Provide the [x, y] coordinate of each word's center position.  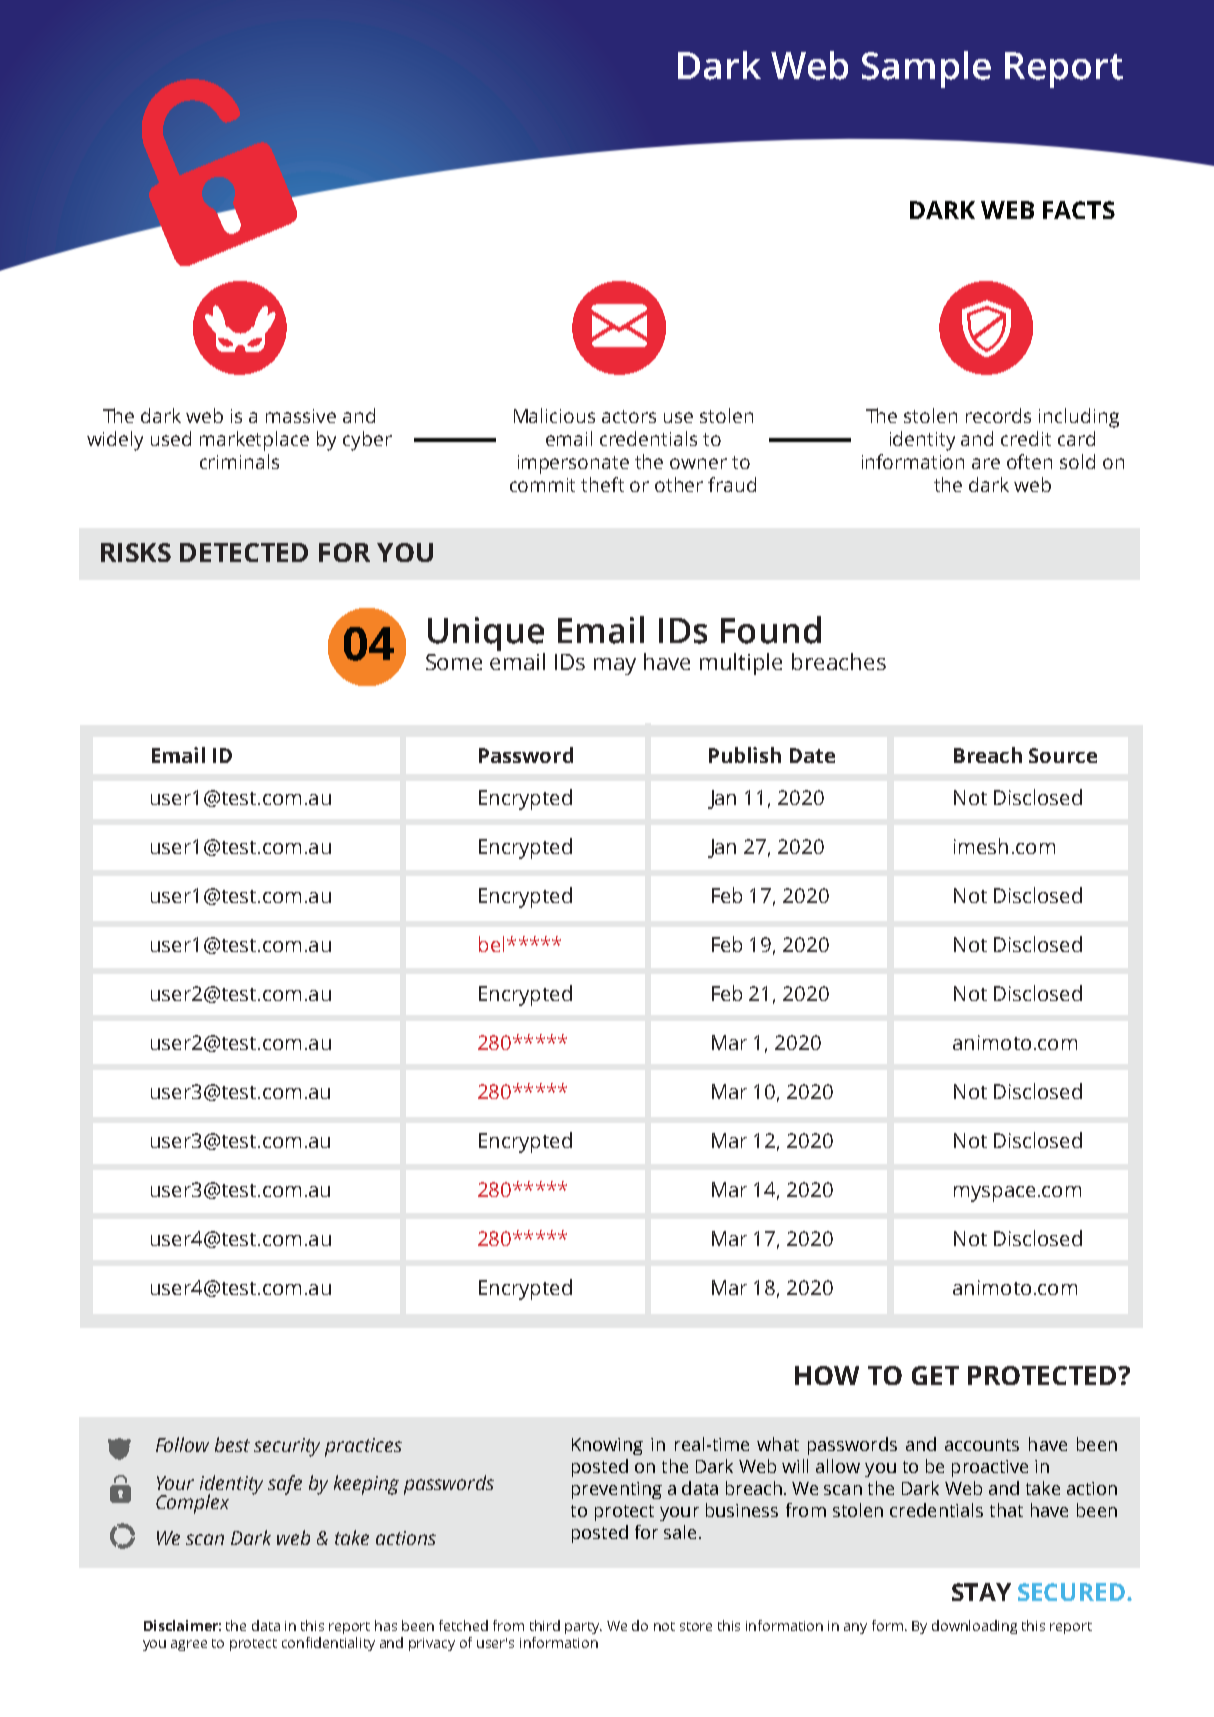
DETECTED [244, 552]
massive [301, 416]
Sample [926, 69]
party [583, 1628]
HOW [827, 1375]
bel [491, 944]
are [986, 463]
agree [189, 1645]
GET [935, 1375]
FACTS [1079, 210]
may [615, 666]
